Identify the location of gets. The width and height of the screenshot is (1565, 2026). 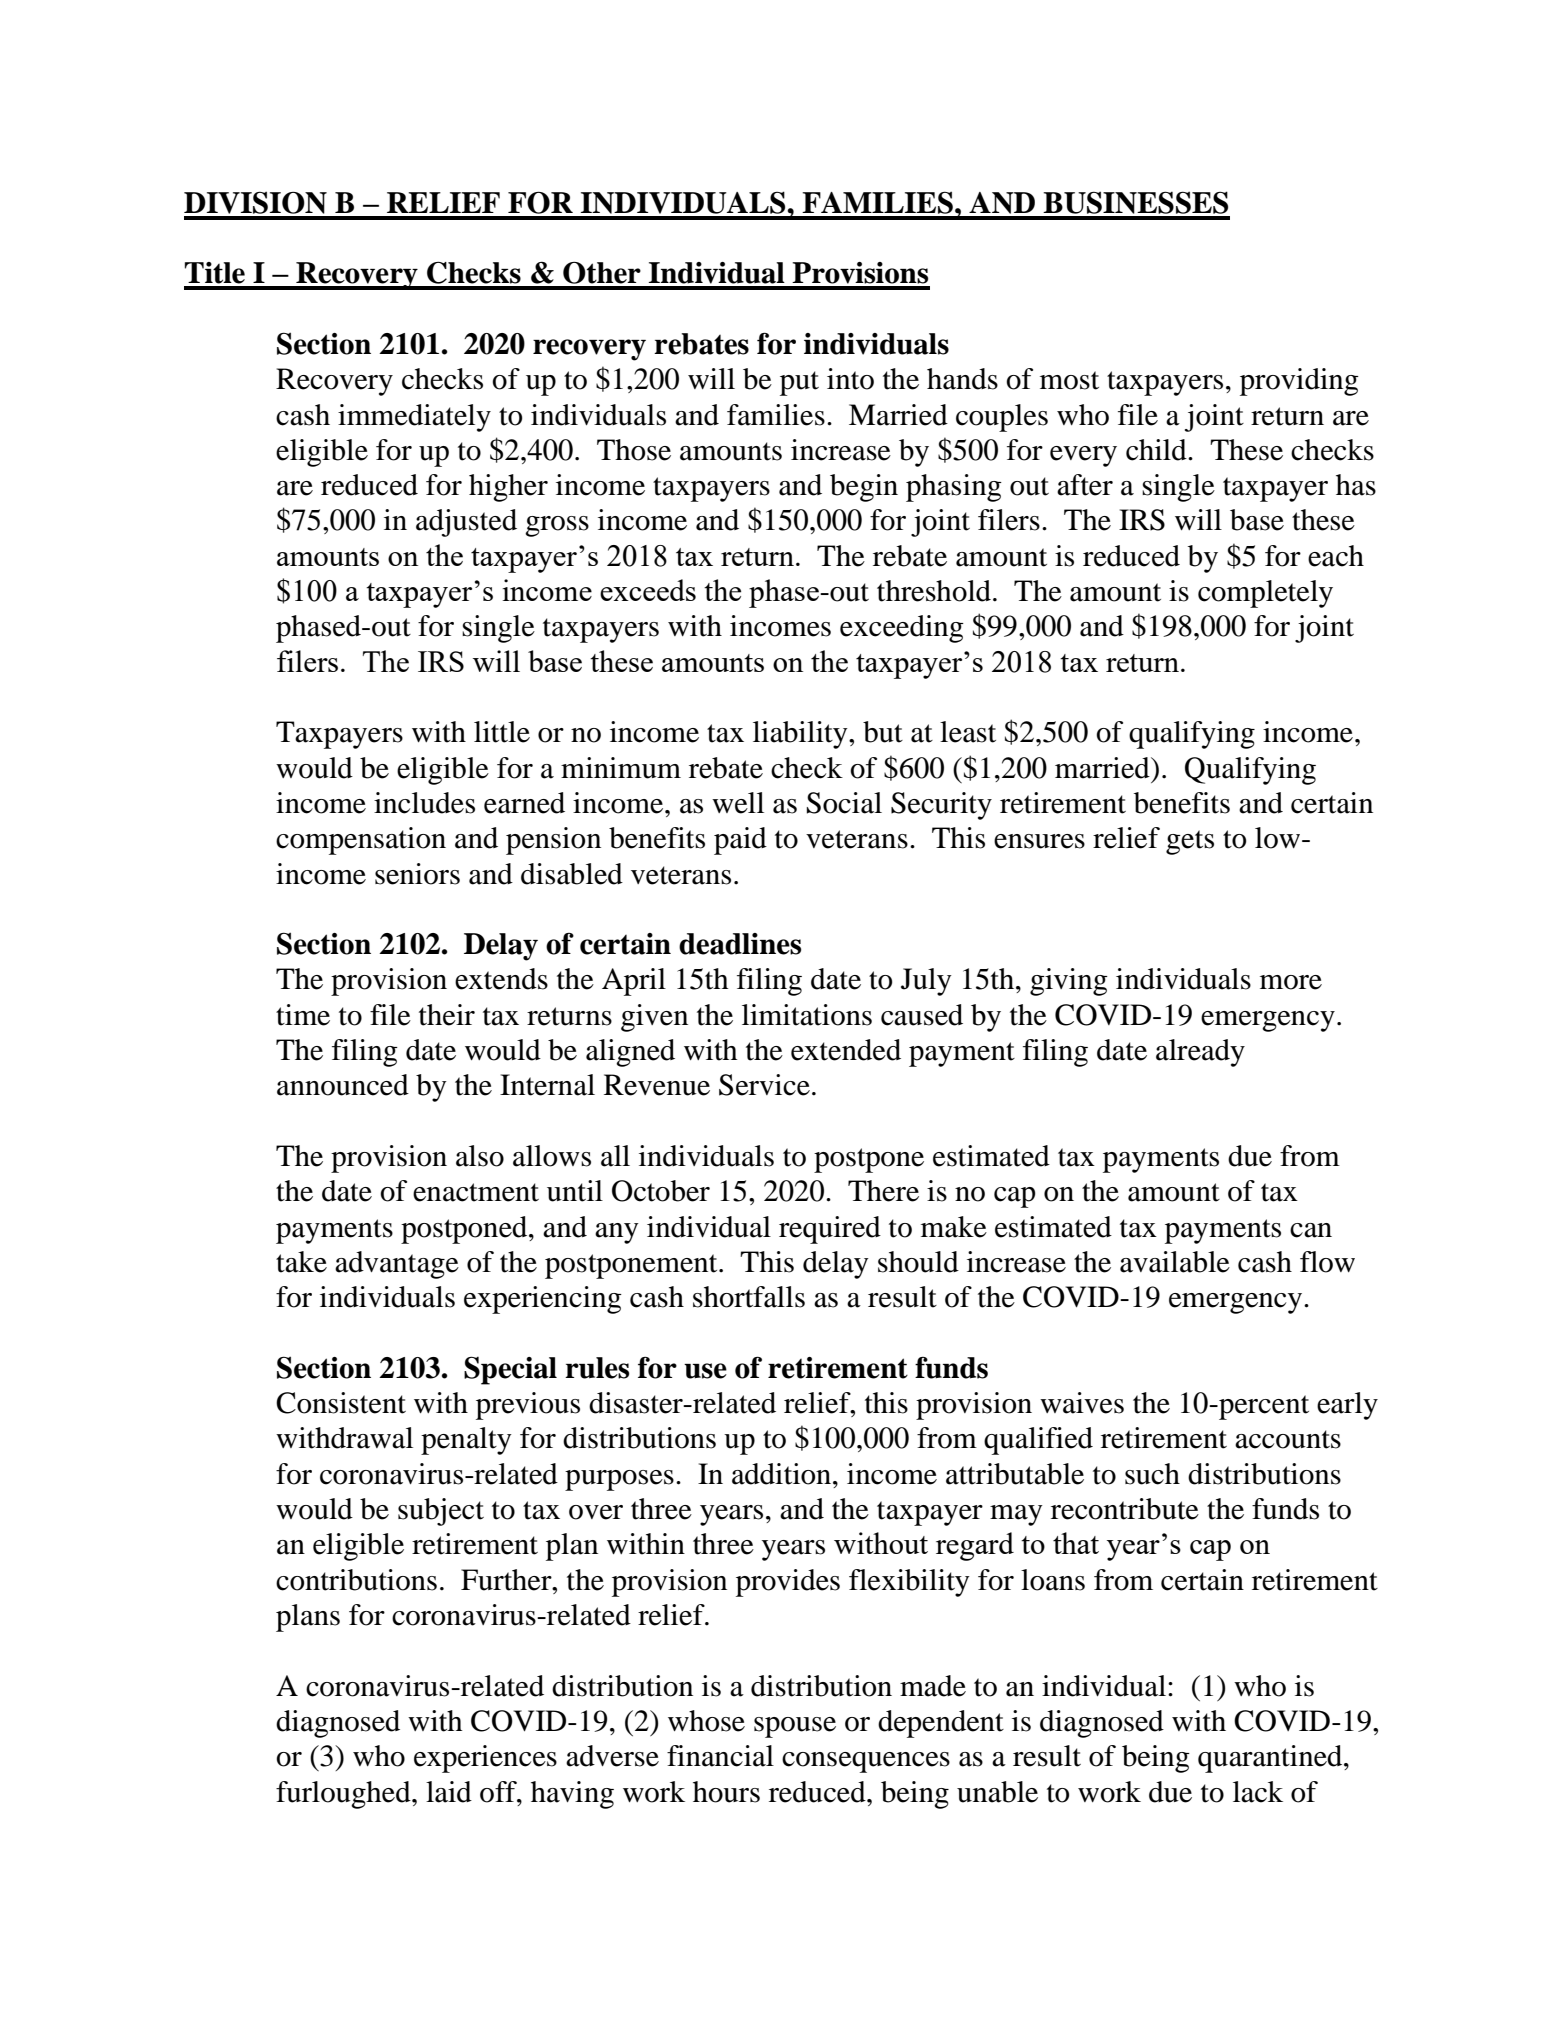
(1190, 842).
